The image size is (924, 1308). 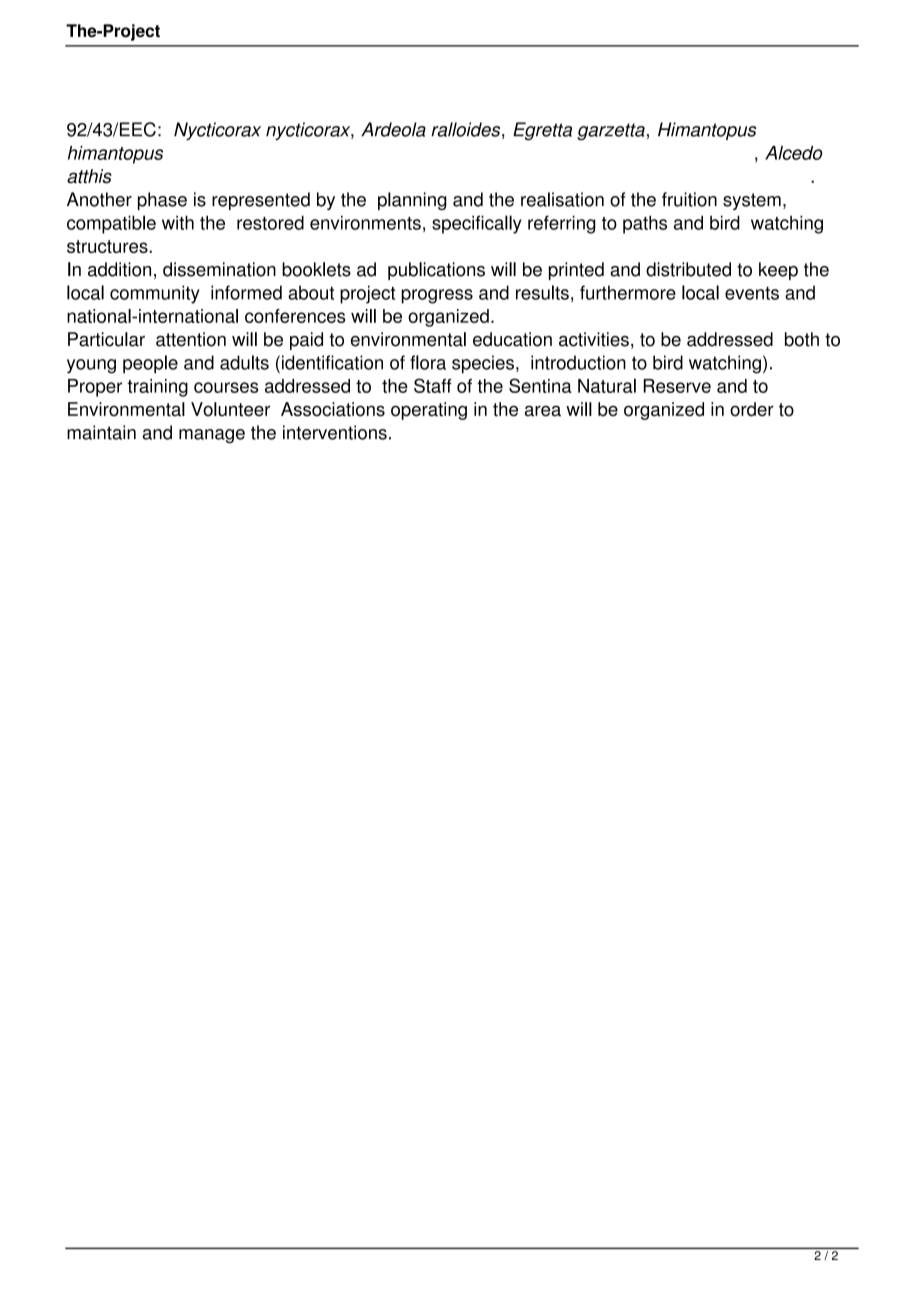 What do you see at coordinates (150, 364) in the image?
I see `people` at bounding box center [150, 364].
